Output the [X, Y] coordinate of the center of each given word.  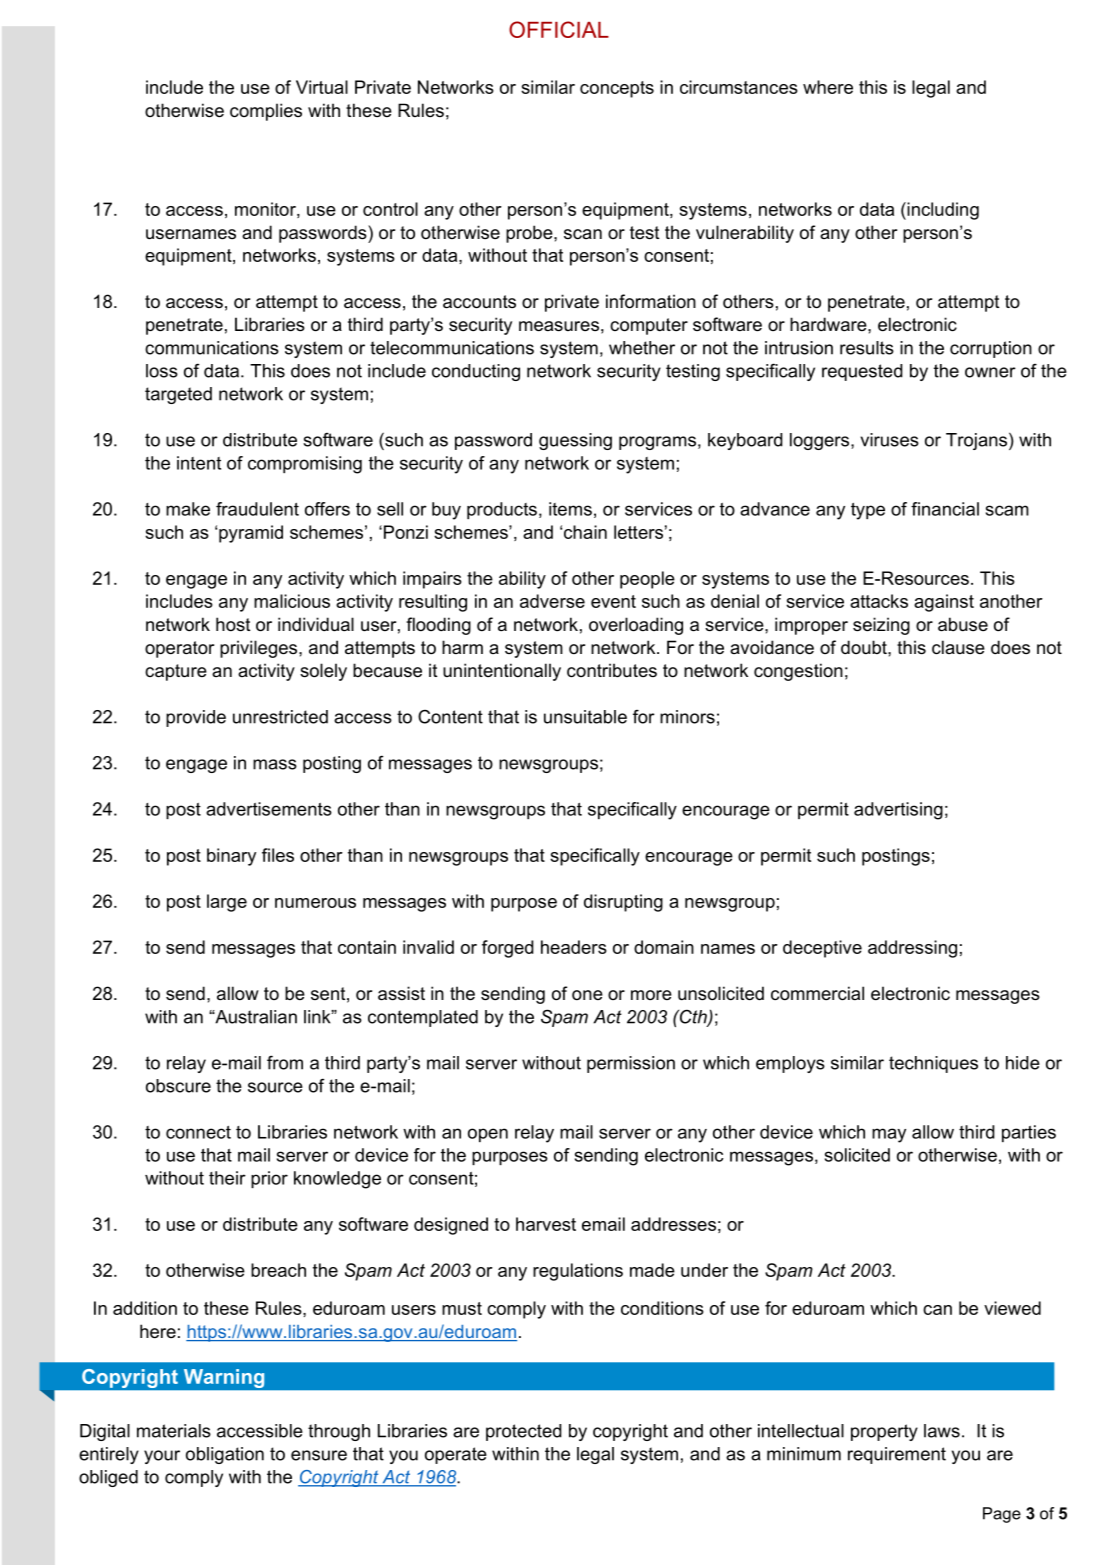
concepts [617, 89]
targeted [178, 395]
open [488, 1135]
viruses [889, 440]
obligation [225, 1455]
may [889, 1135]
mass [275, 764]
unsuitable [585, 717]
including [942, 211]
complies [266, 112]
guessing [575, 441]
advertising [898, 811]
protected [524, 1432]
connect [198, 1132]
